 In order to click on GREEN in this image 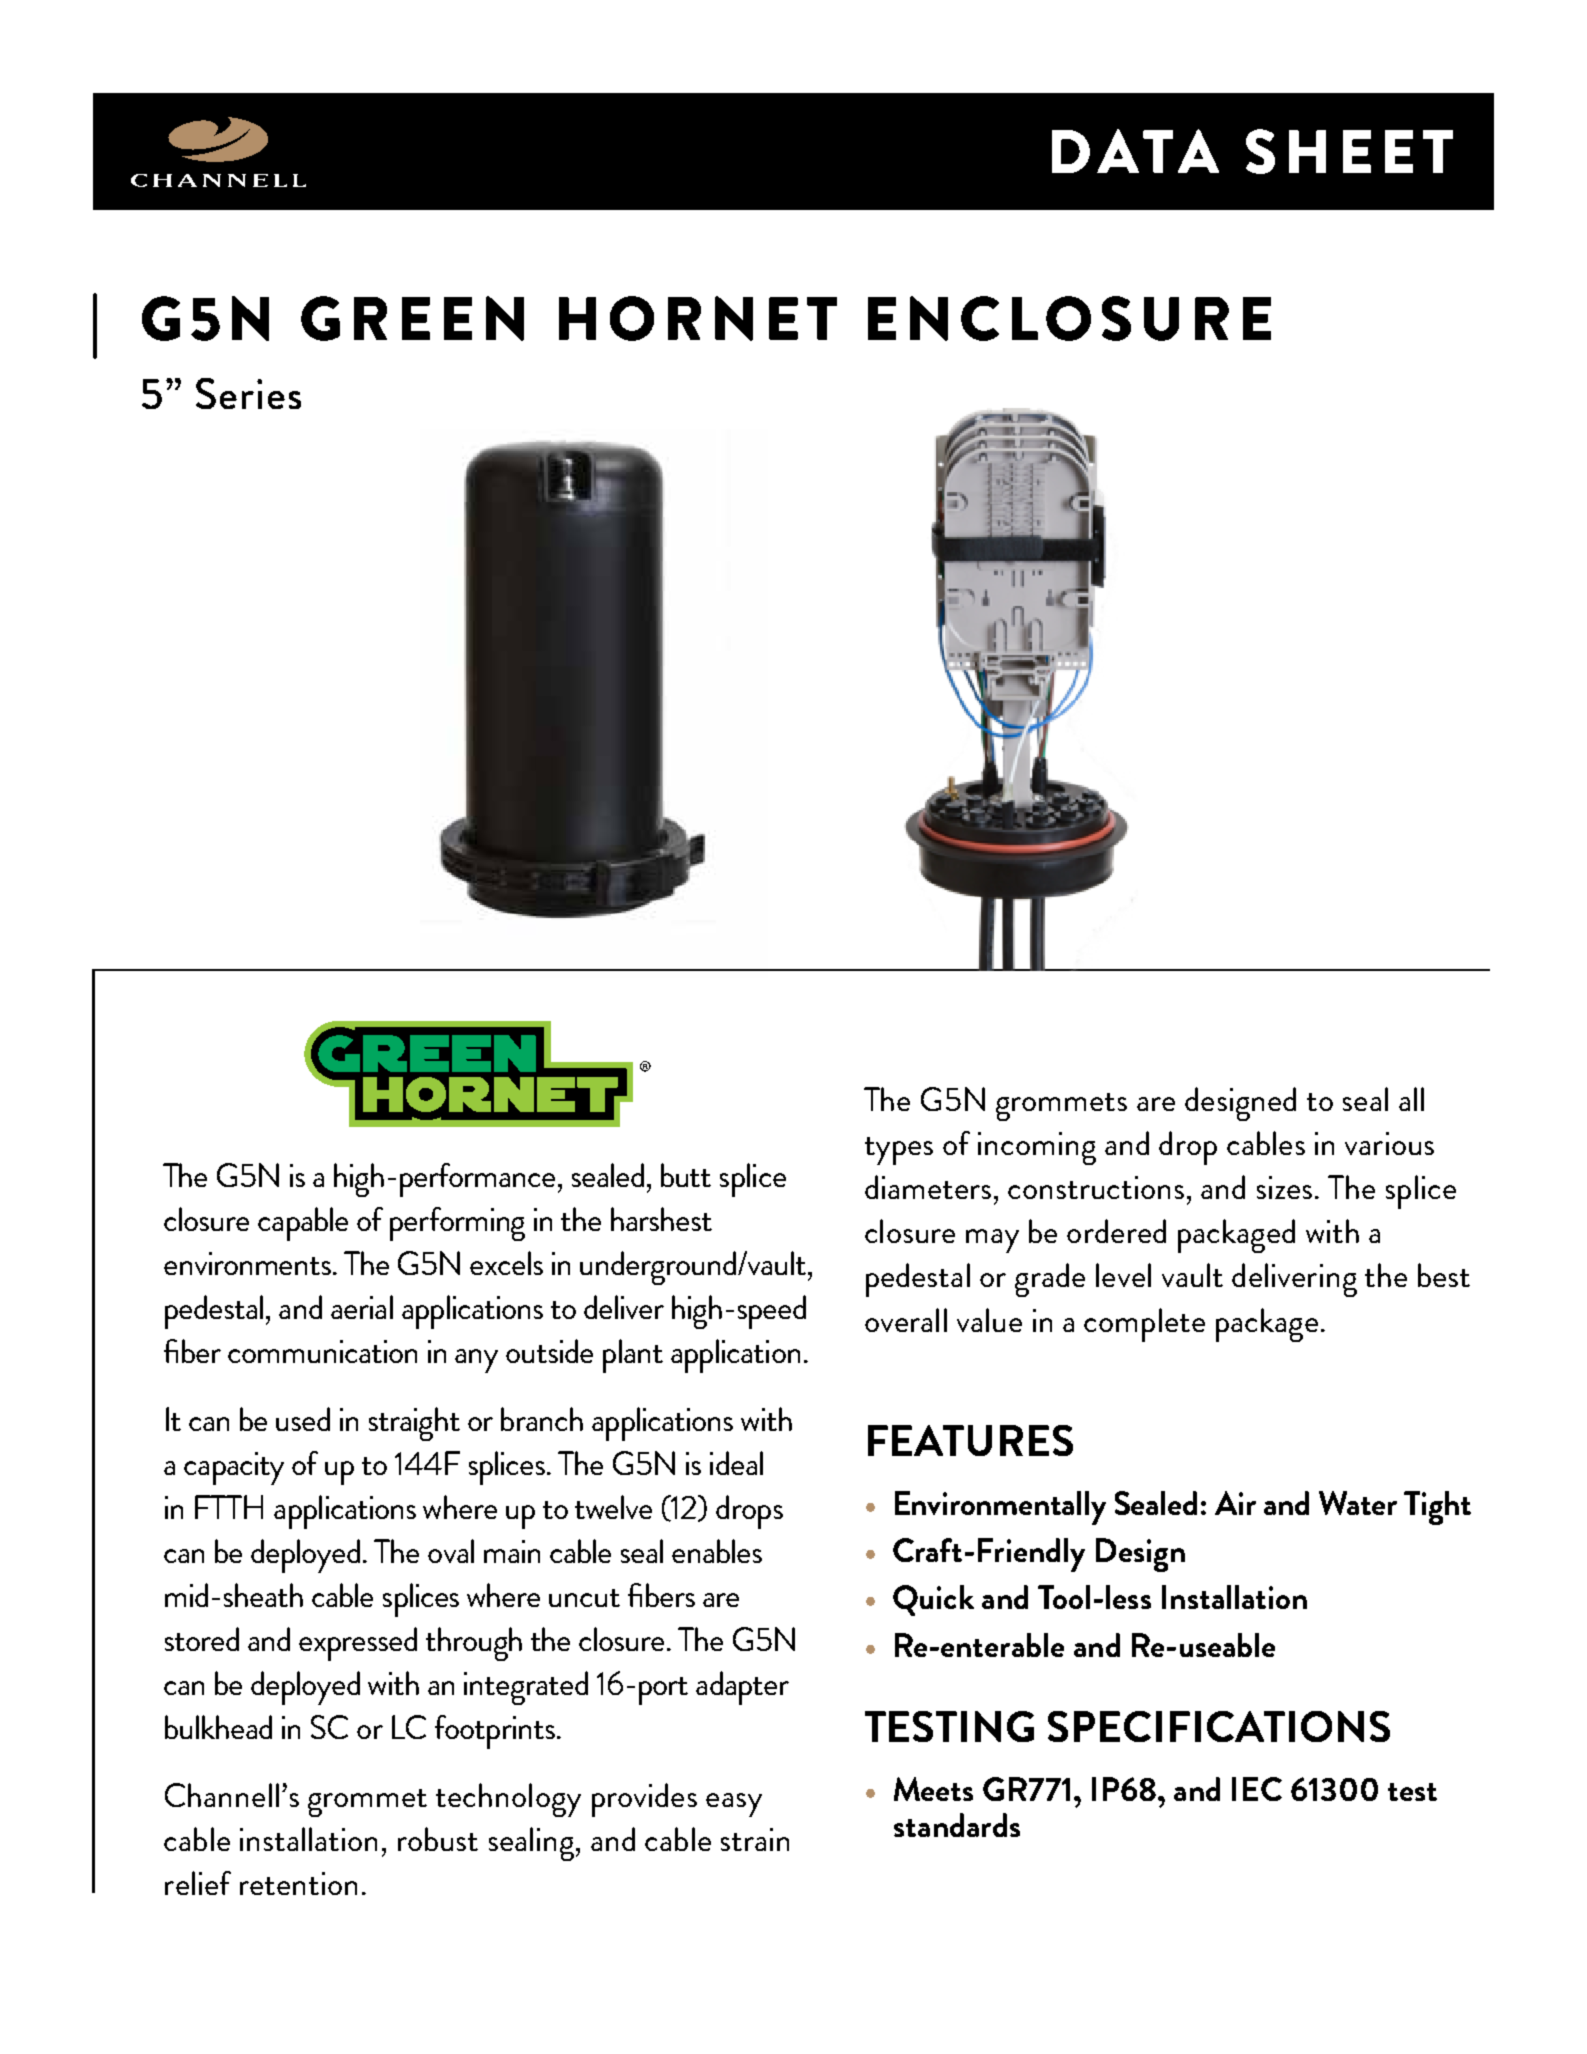, I will do `click(412, 318)`.
